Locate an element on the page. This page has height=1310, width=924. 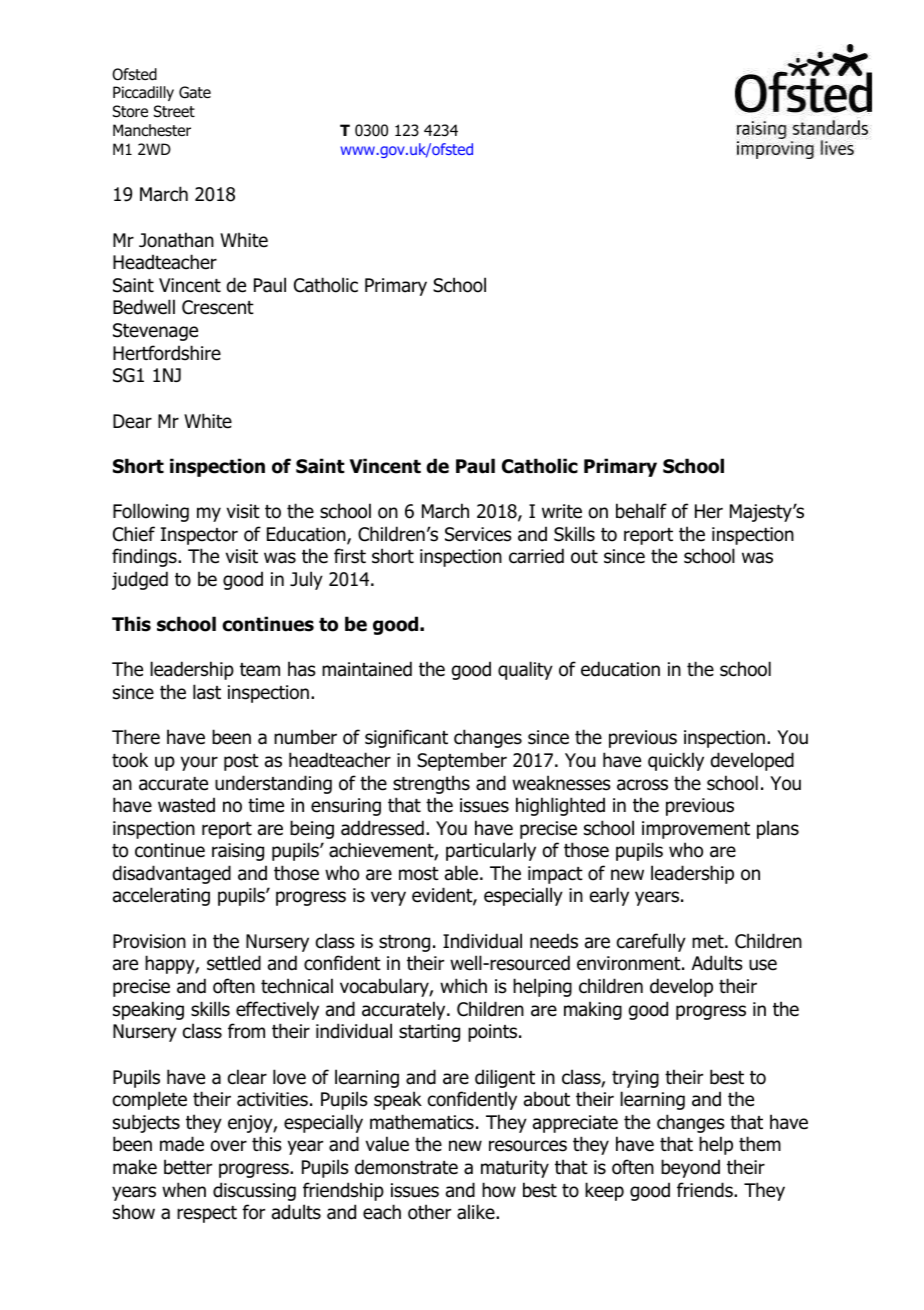
last is located at coordinates (207, 692).
